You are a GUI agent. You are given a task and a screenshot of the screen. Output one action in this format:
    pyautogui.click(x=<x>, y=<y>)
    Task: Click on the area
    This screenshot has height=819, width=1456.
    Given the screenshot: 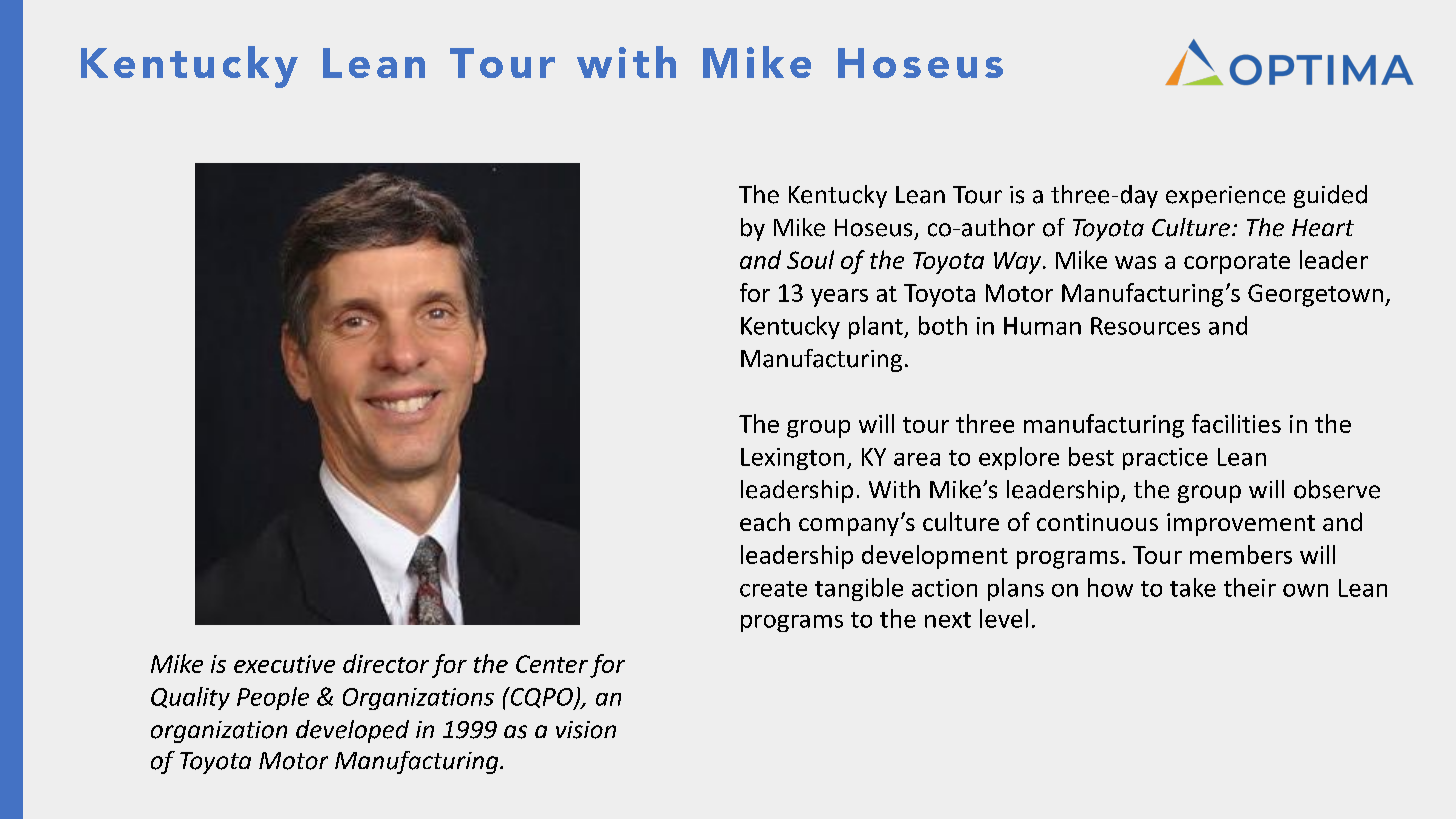 What is the action you would take?
    pyautogui.click(x=917, y=459)
